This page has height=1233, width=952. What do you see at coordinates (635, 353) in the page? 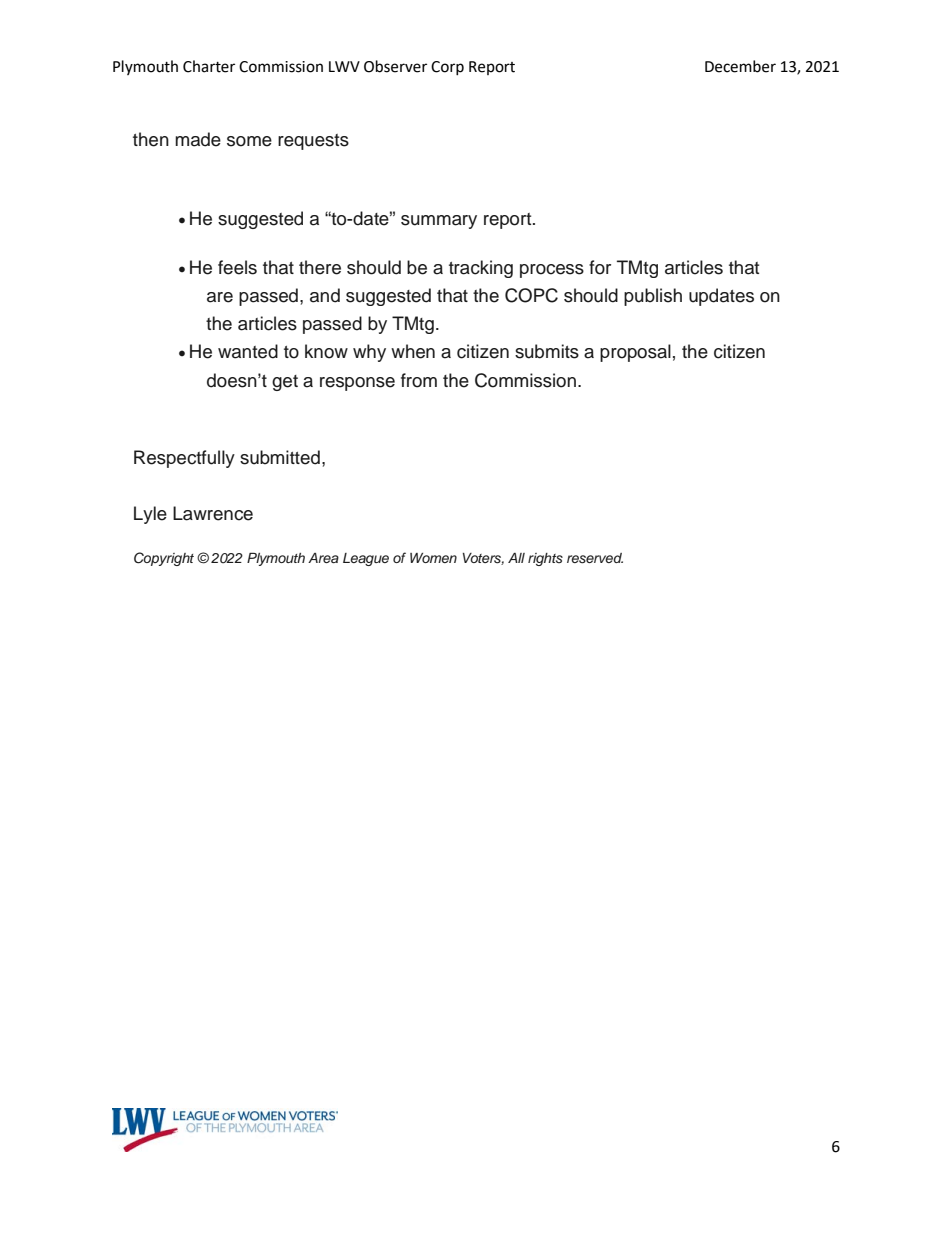
I see `proposal` at bounding box center [635, 353].
